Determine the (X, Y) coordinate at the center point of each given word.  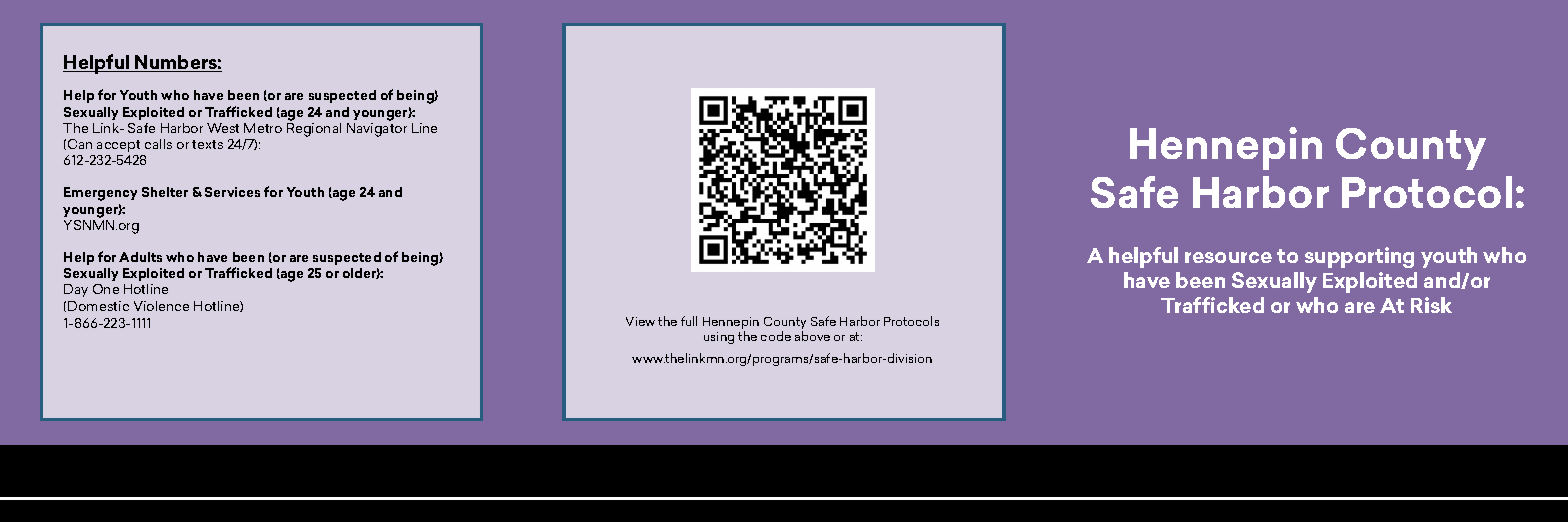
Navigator (377, 130)
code (776, 336)
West (223, 128)
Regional (314, 128)
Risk (1431, 305)
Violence (161, 306)
